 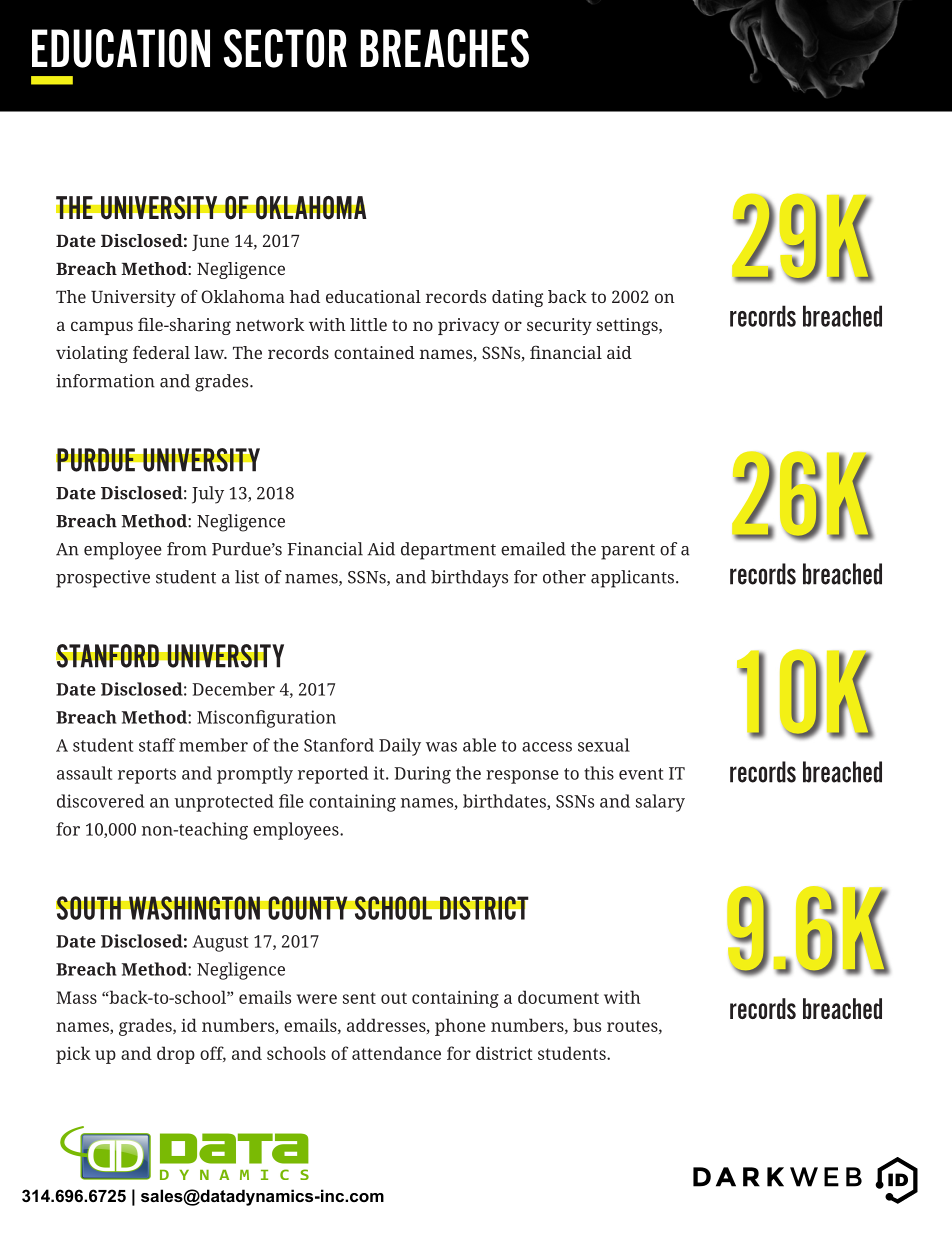 What do you see at coordinates (210, 242) in the screenshot?
I see `June` at bounding box center [210, 242].
